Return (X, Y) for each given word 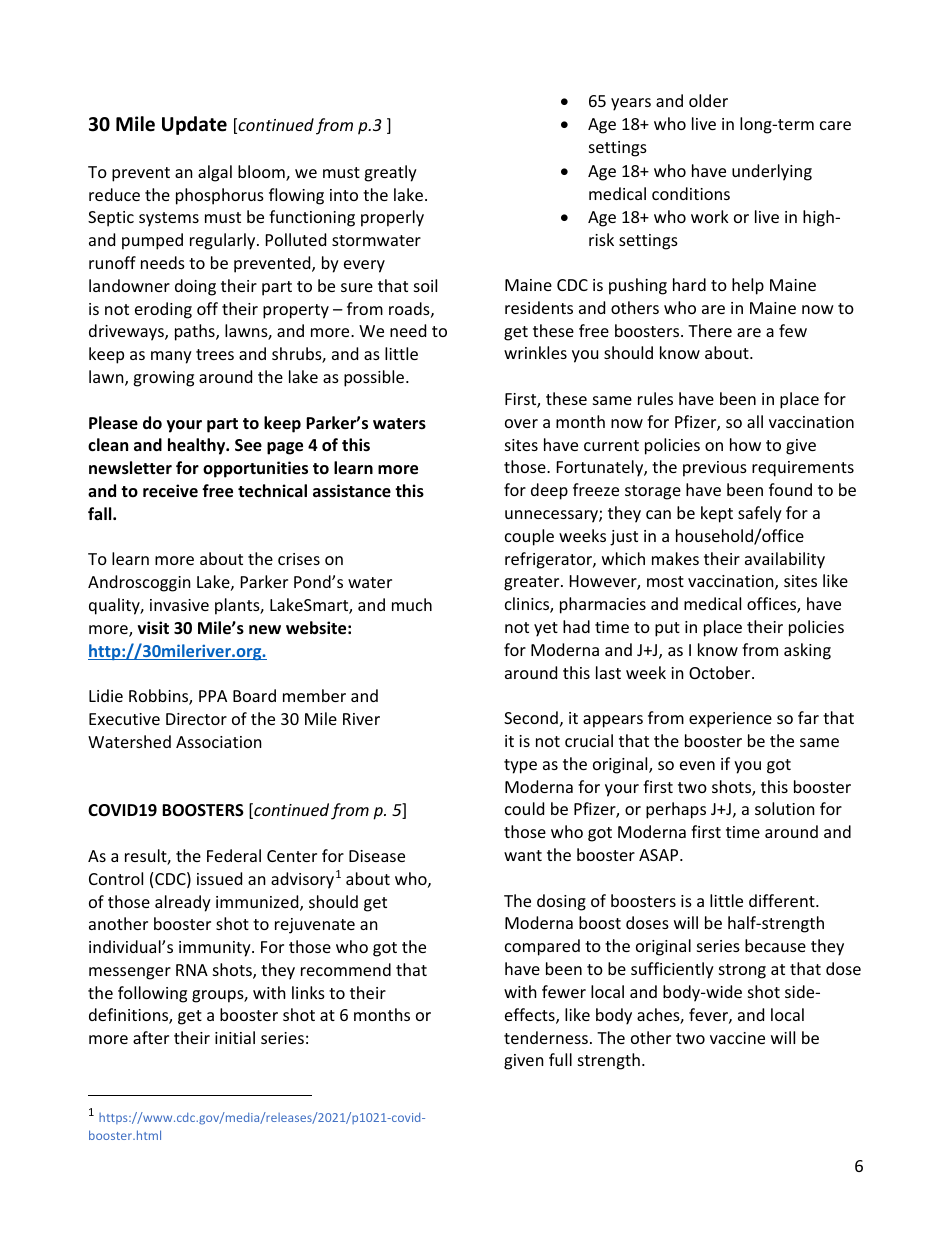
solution (785, 808)
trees (215, 354)
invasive (179, 605)
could (524, 808)
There (710, 330)
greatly (390, 173)
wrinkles (535, 352)
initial (235, 1037)
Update (194, 125)
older (708, 100)
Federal (234, 855)
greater (533, 583)
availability (785, 560)
